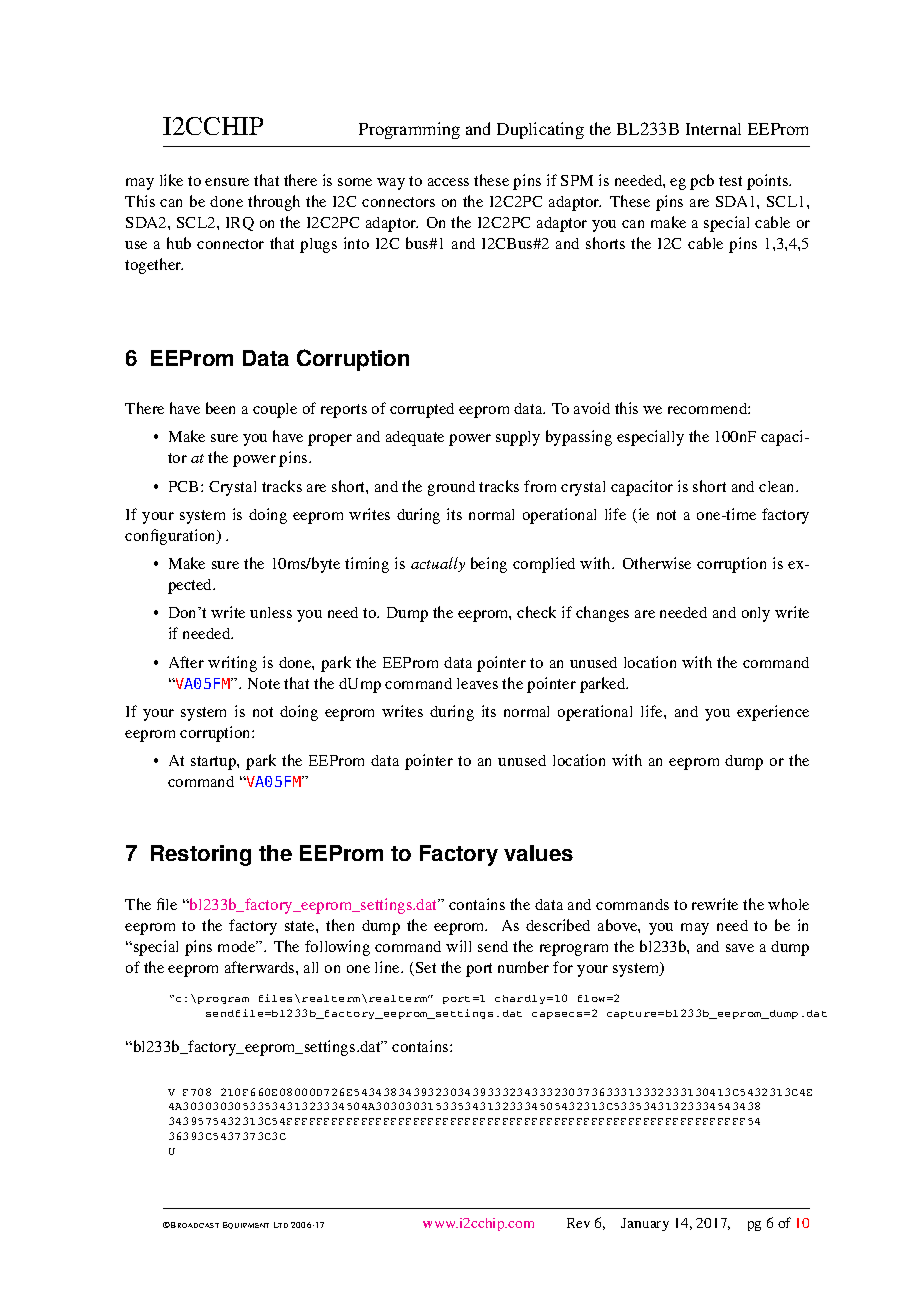  Describe the element at coordinates (578, 1223) in the screenshot. I see `Rev` at that location.
